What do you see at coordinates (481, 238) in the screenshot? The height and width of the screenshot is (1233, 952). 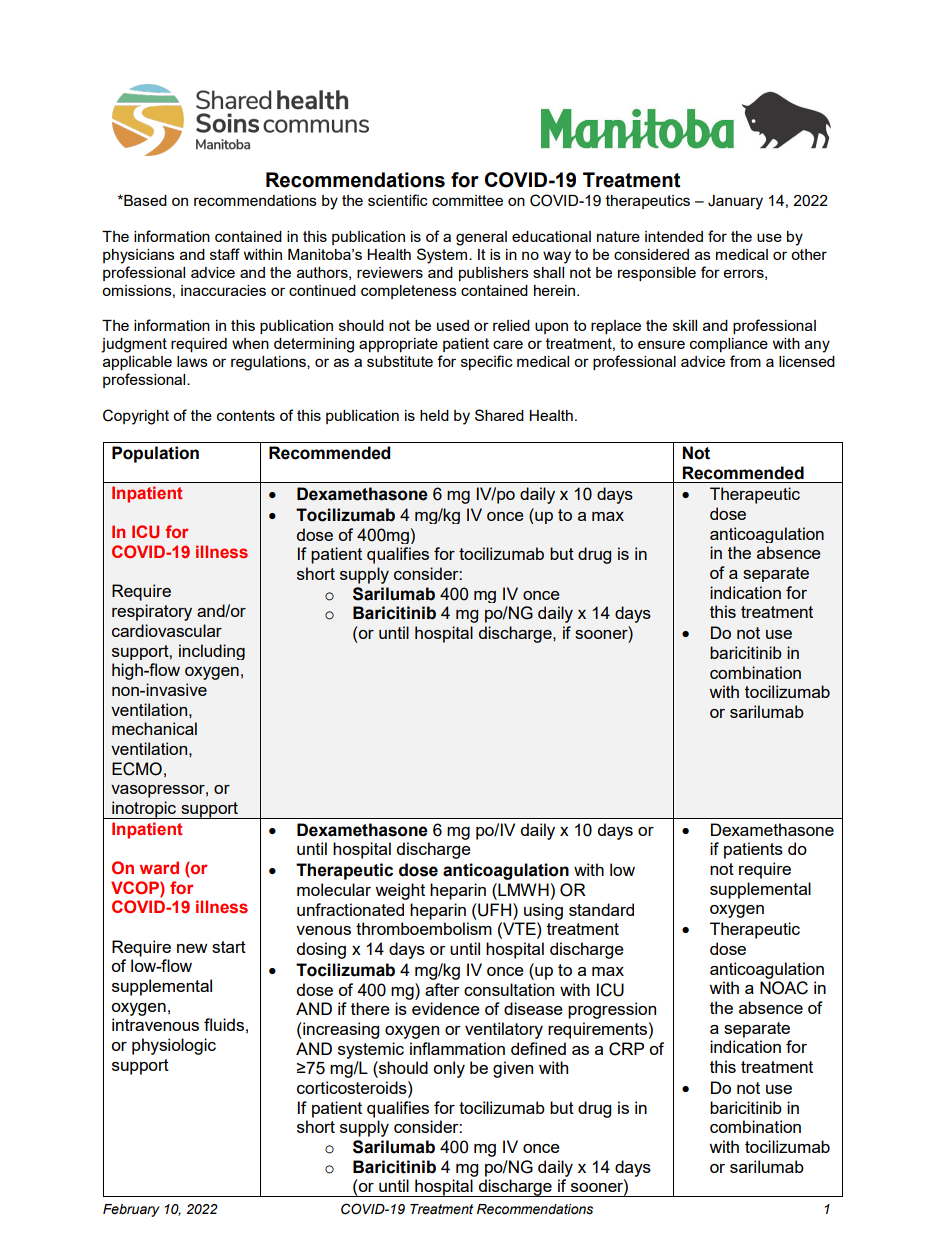 I see `general` at bounding box center [481, 238].
